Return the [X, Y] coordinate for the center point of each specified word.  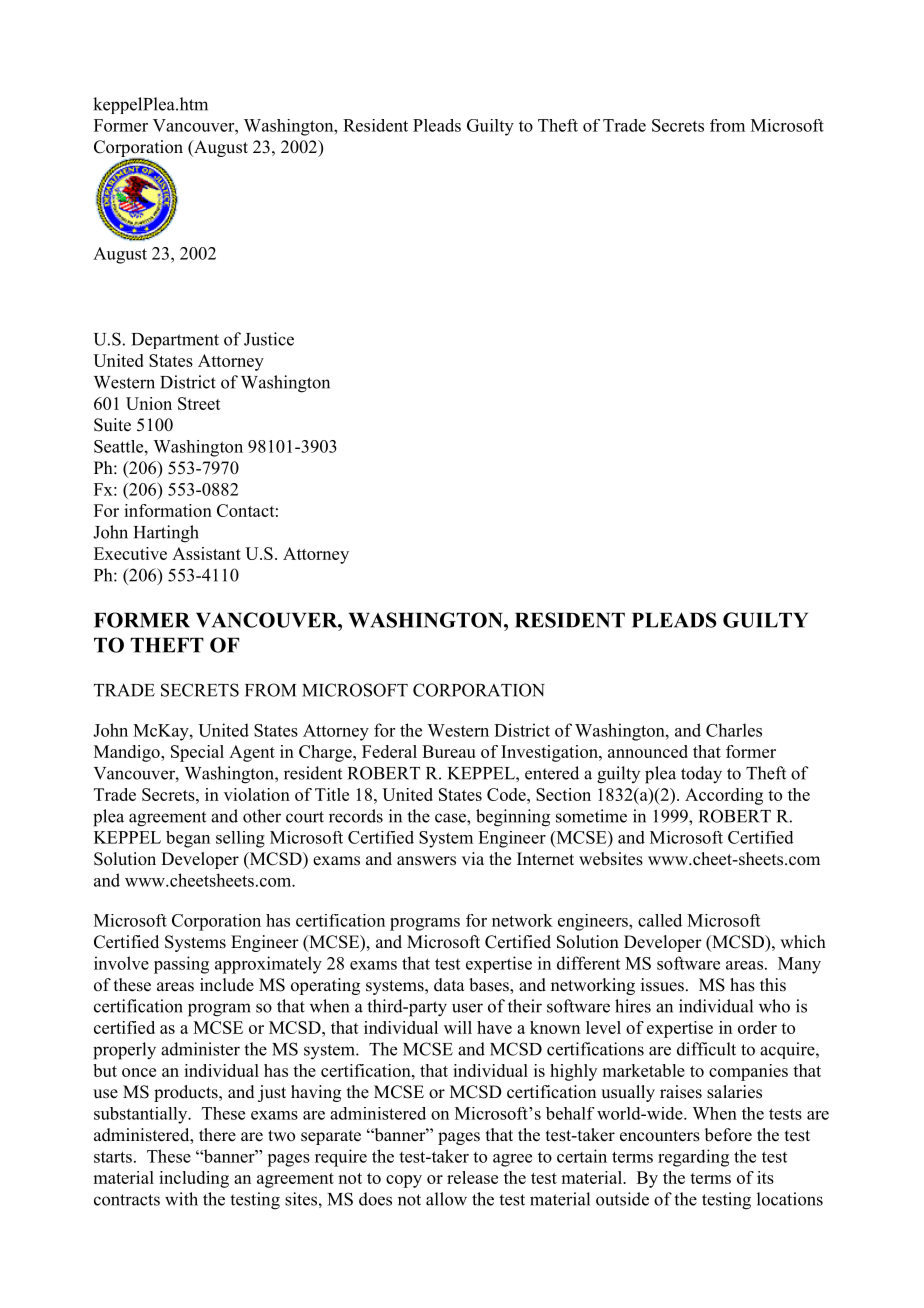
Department [175, 341]
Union [149, 403]
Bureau [449, 751]
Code [507, 794]
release [472, 1177]
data [449, 985]
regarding [693, 1158]
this [773, 985]
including [194, 1179]
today [701, 775]
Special [197, 753]
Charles [734, 730]
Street [199, 403]
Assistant [206, 553]
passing [181, 965]
